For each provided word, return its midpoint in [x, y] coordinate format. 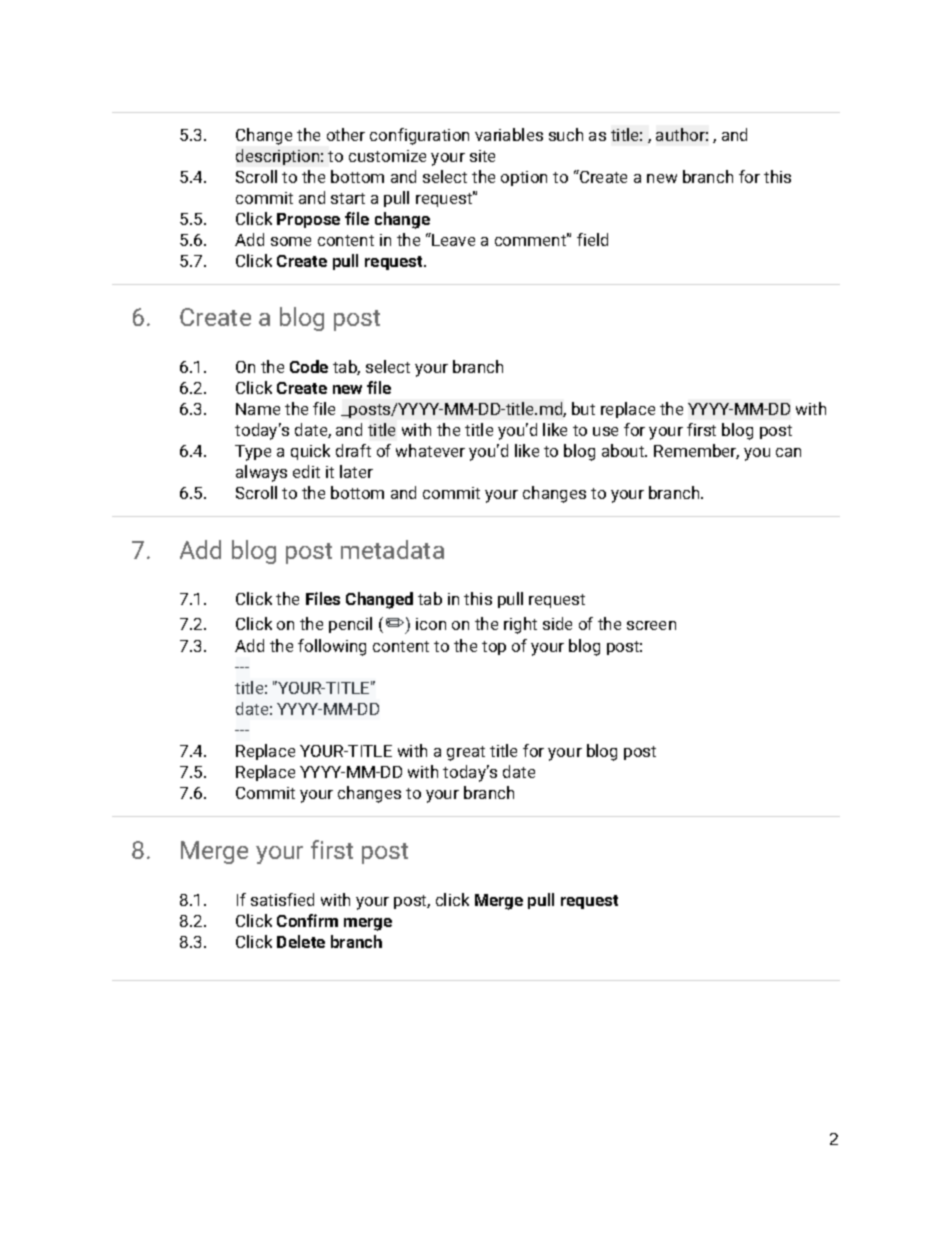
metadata [392, 549]
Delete [301, 941]
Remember [696, 451]
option [524, 178]
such [566, 134]
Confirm [307, 920]
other [346, 134]
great [466, 753]
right [520, 625]
